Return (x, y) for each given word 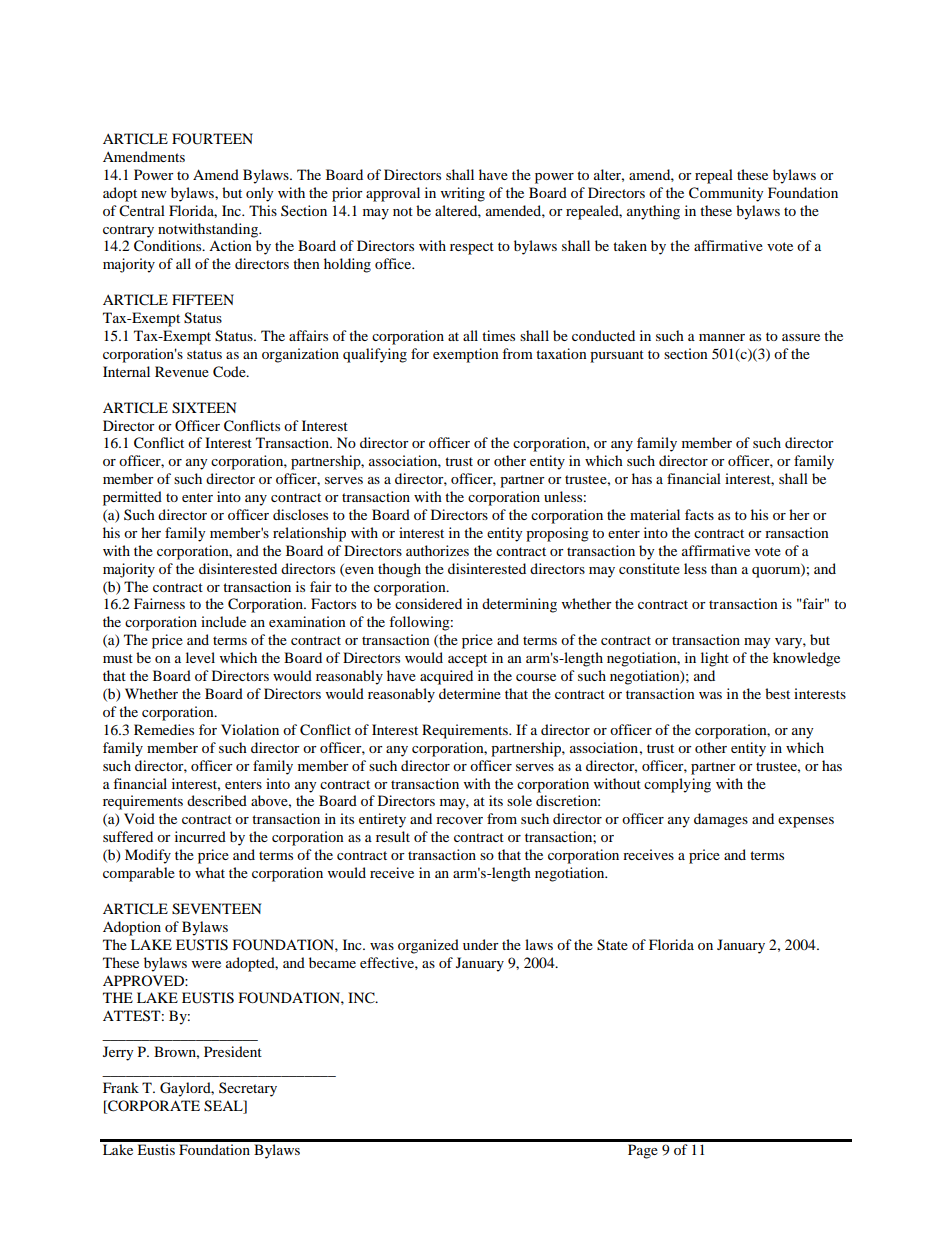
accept (467, 660)
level (200, 657)
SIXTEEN (204, 408)
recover (459, 820)
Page (643, 1151)
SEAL (224, 1106)
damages (721, 820)
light (715, 659)
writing (463, 194)
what (210, 872)
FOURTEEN (212, 139)
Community (726, 194)
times (498, 335)
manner (722, 337)
